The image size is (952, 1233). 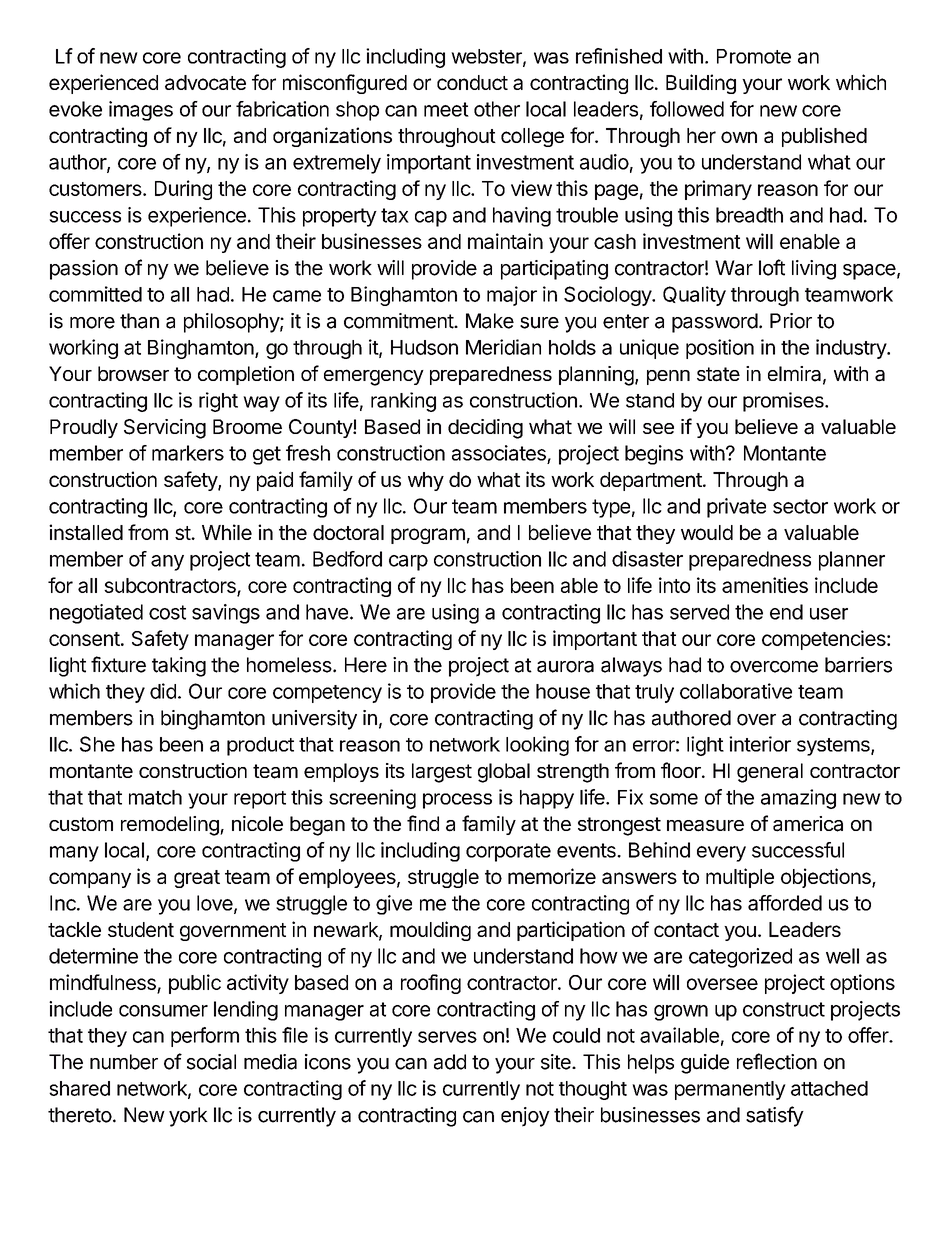 I want to click on advocate, so click(x=205, y=82).
